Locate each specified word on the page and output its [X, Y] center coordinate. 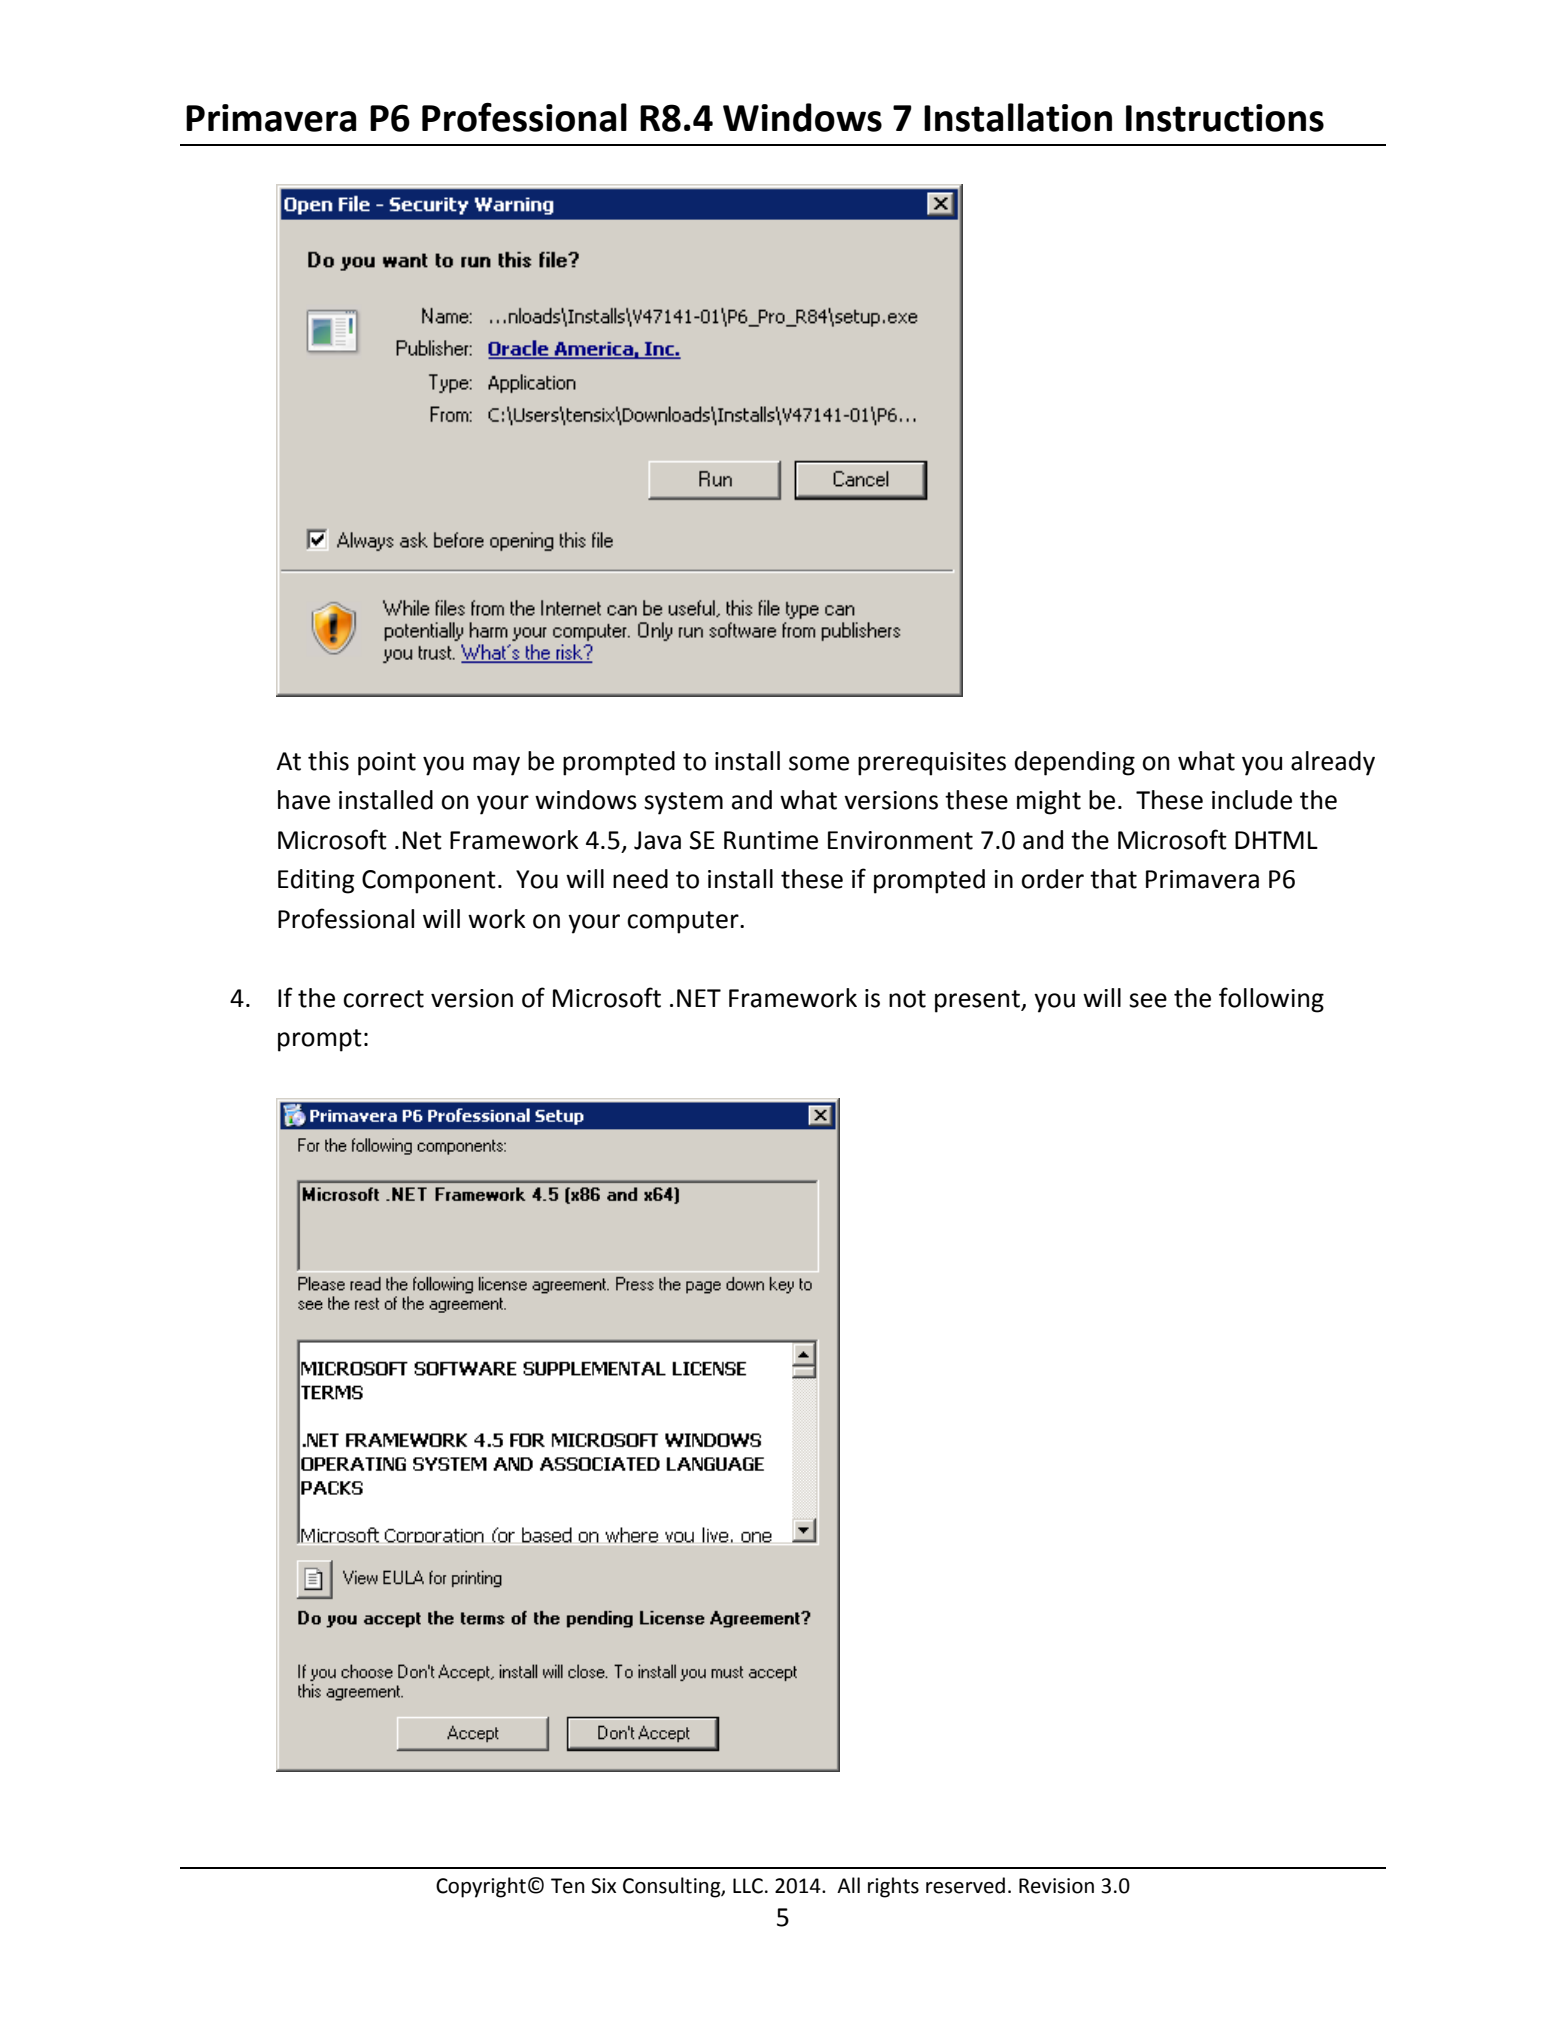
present [978, 1001]
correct [383, 999]
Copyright [481, 1887]
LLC [748, 1886]
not [907, 999]
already [1333, 763]
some [819, 763]
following [1271, 1000]
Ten [568, 1886]
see [1148, 1000]
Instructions [1225, 118]
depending [1075, 763]
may [496, 766]
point [387, 764]
